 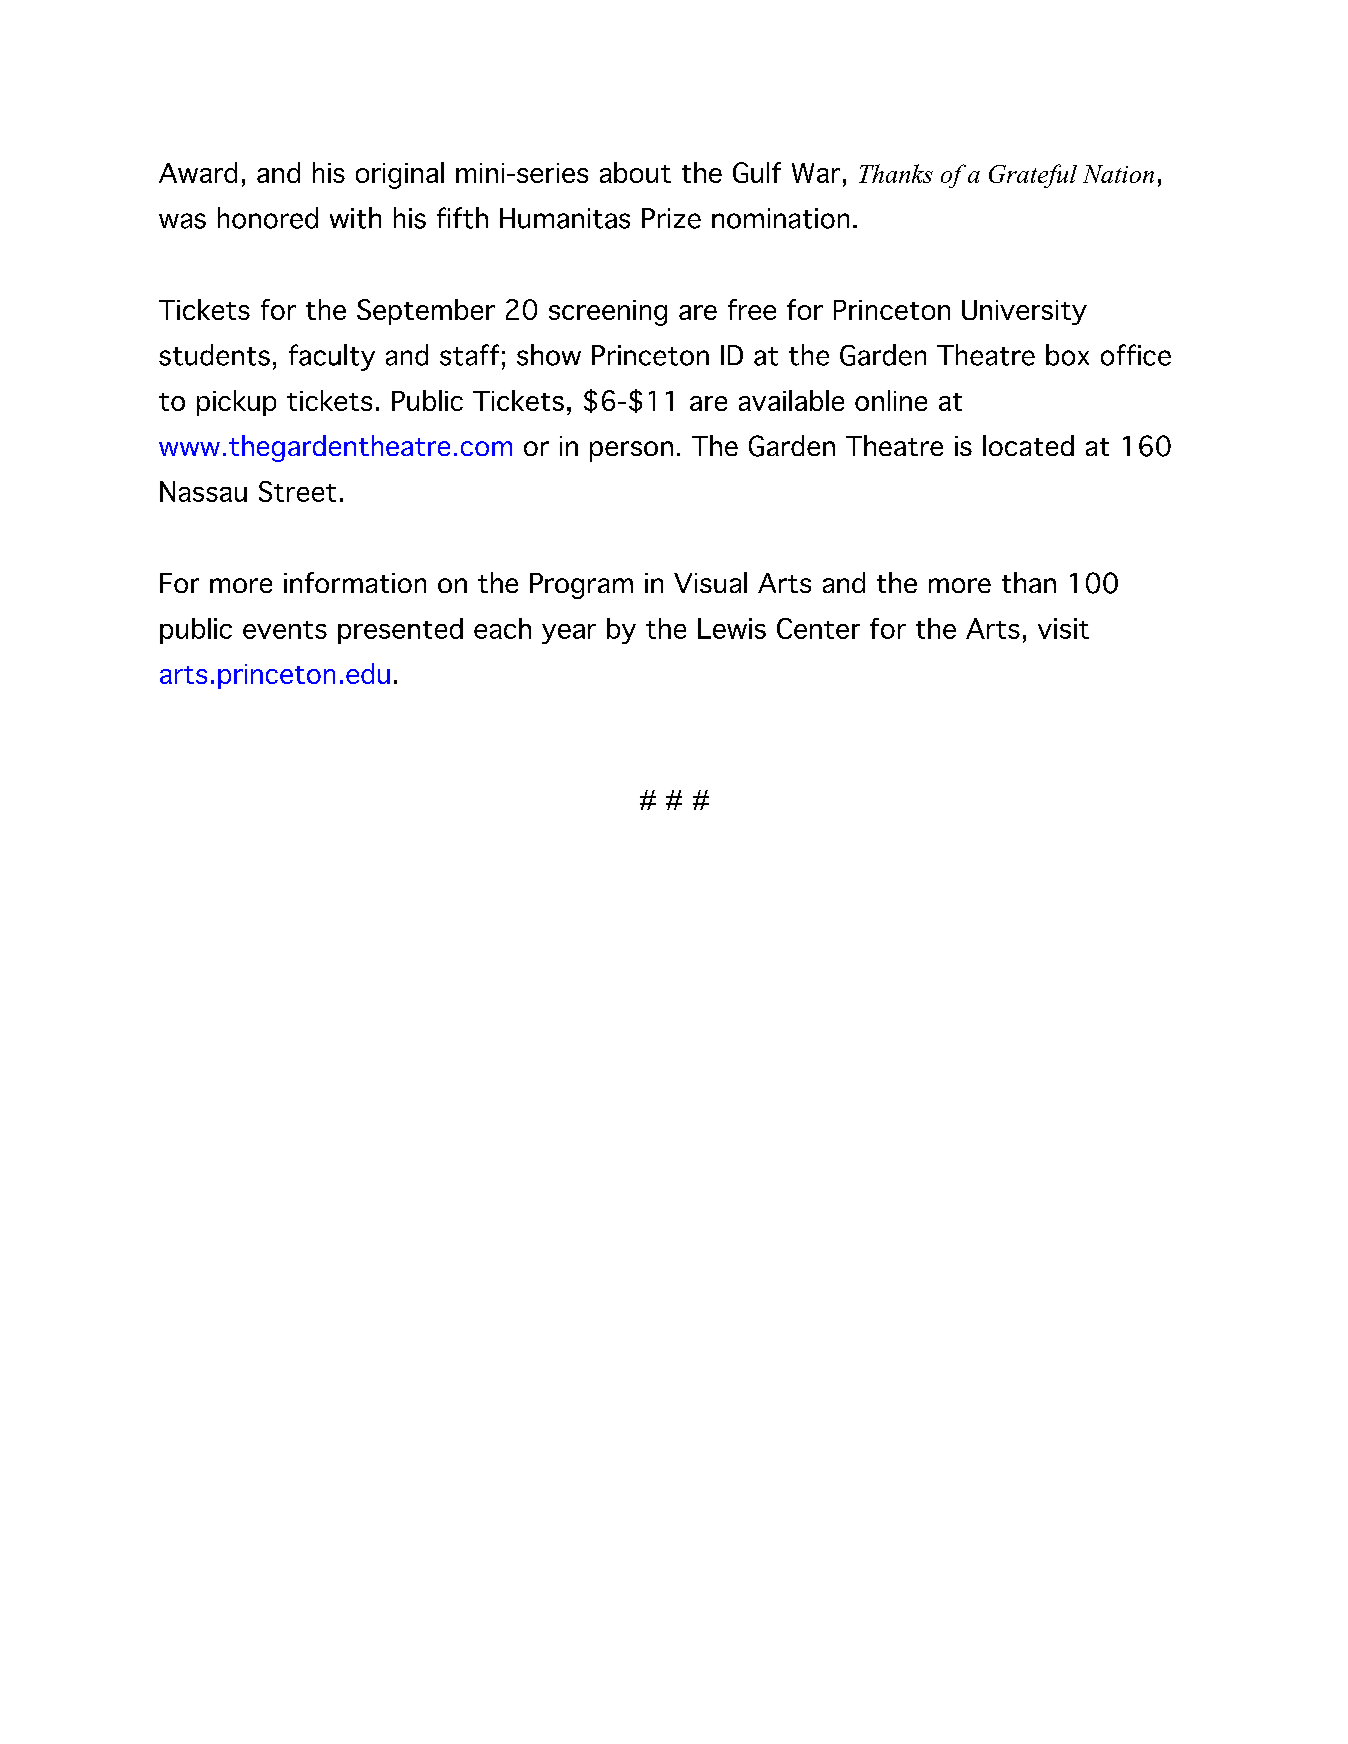 What do you see at coordinates (631, 451) in the document?
I see `person` at bounding box center [631, 451].
